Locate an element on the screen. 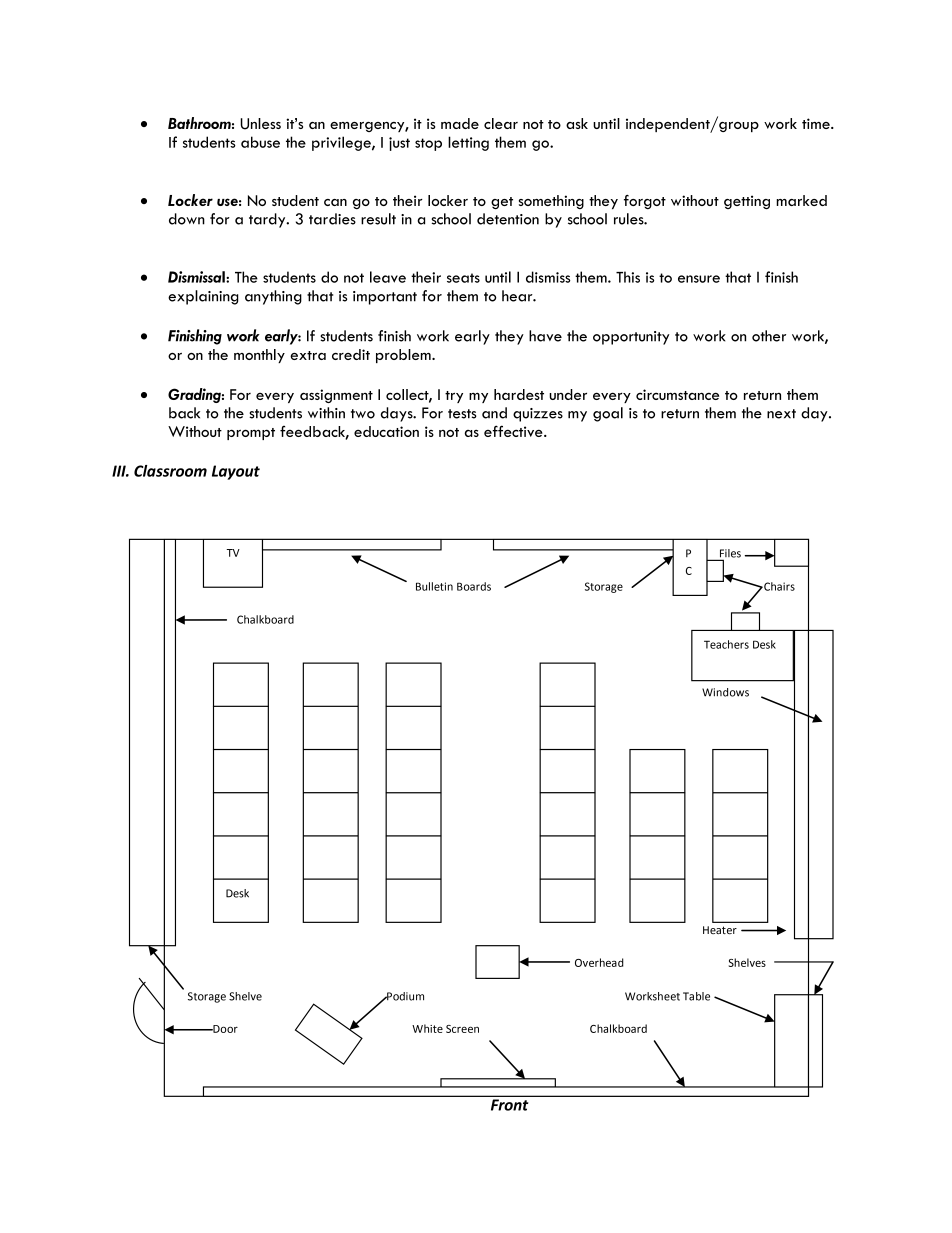 Image resolution: width=952 pixels, height=1233 pixels. Layout is located at coordinates (236, 472).
